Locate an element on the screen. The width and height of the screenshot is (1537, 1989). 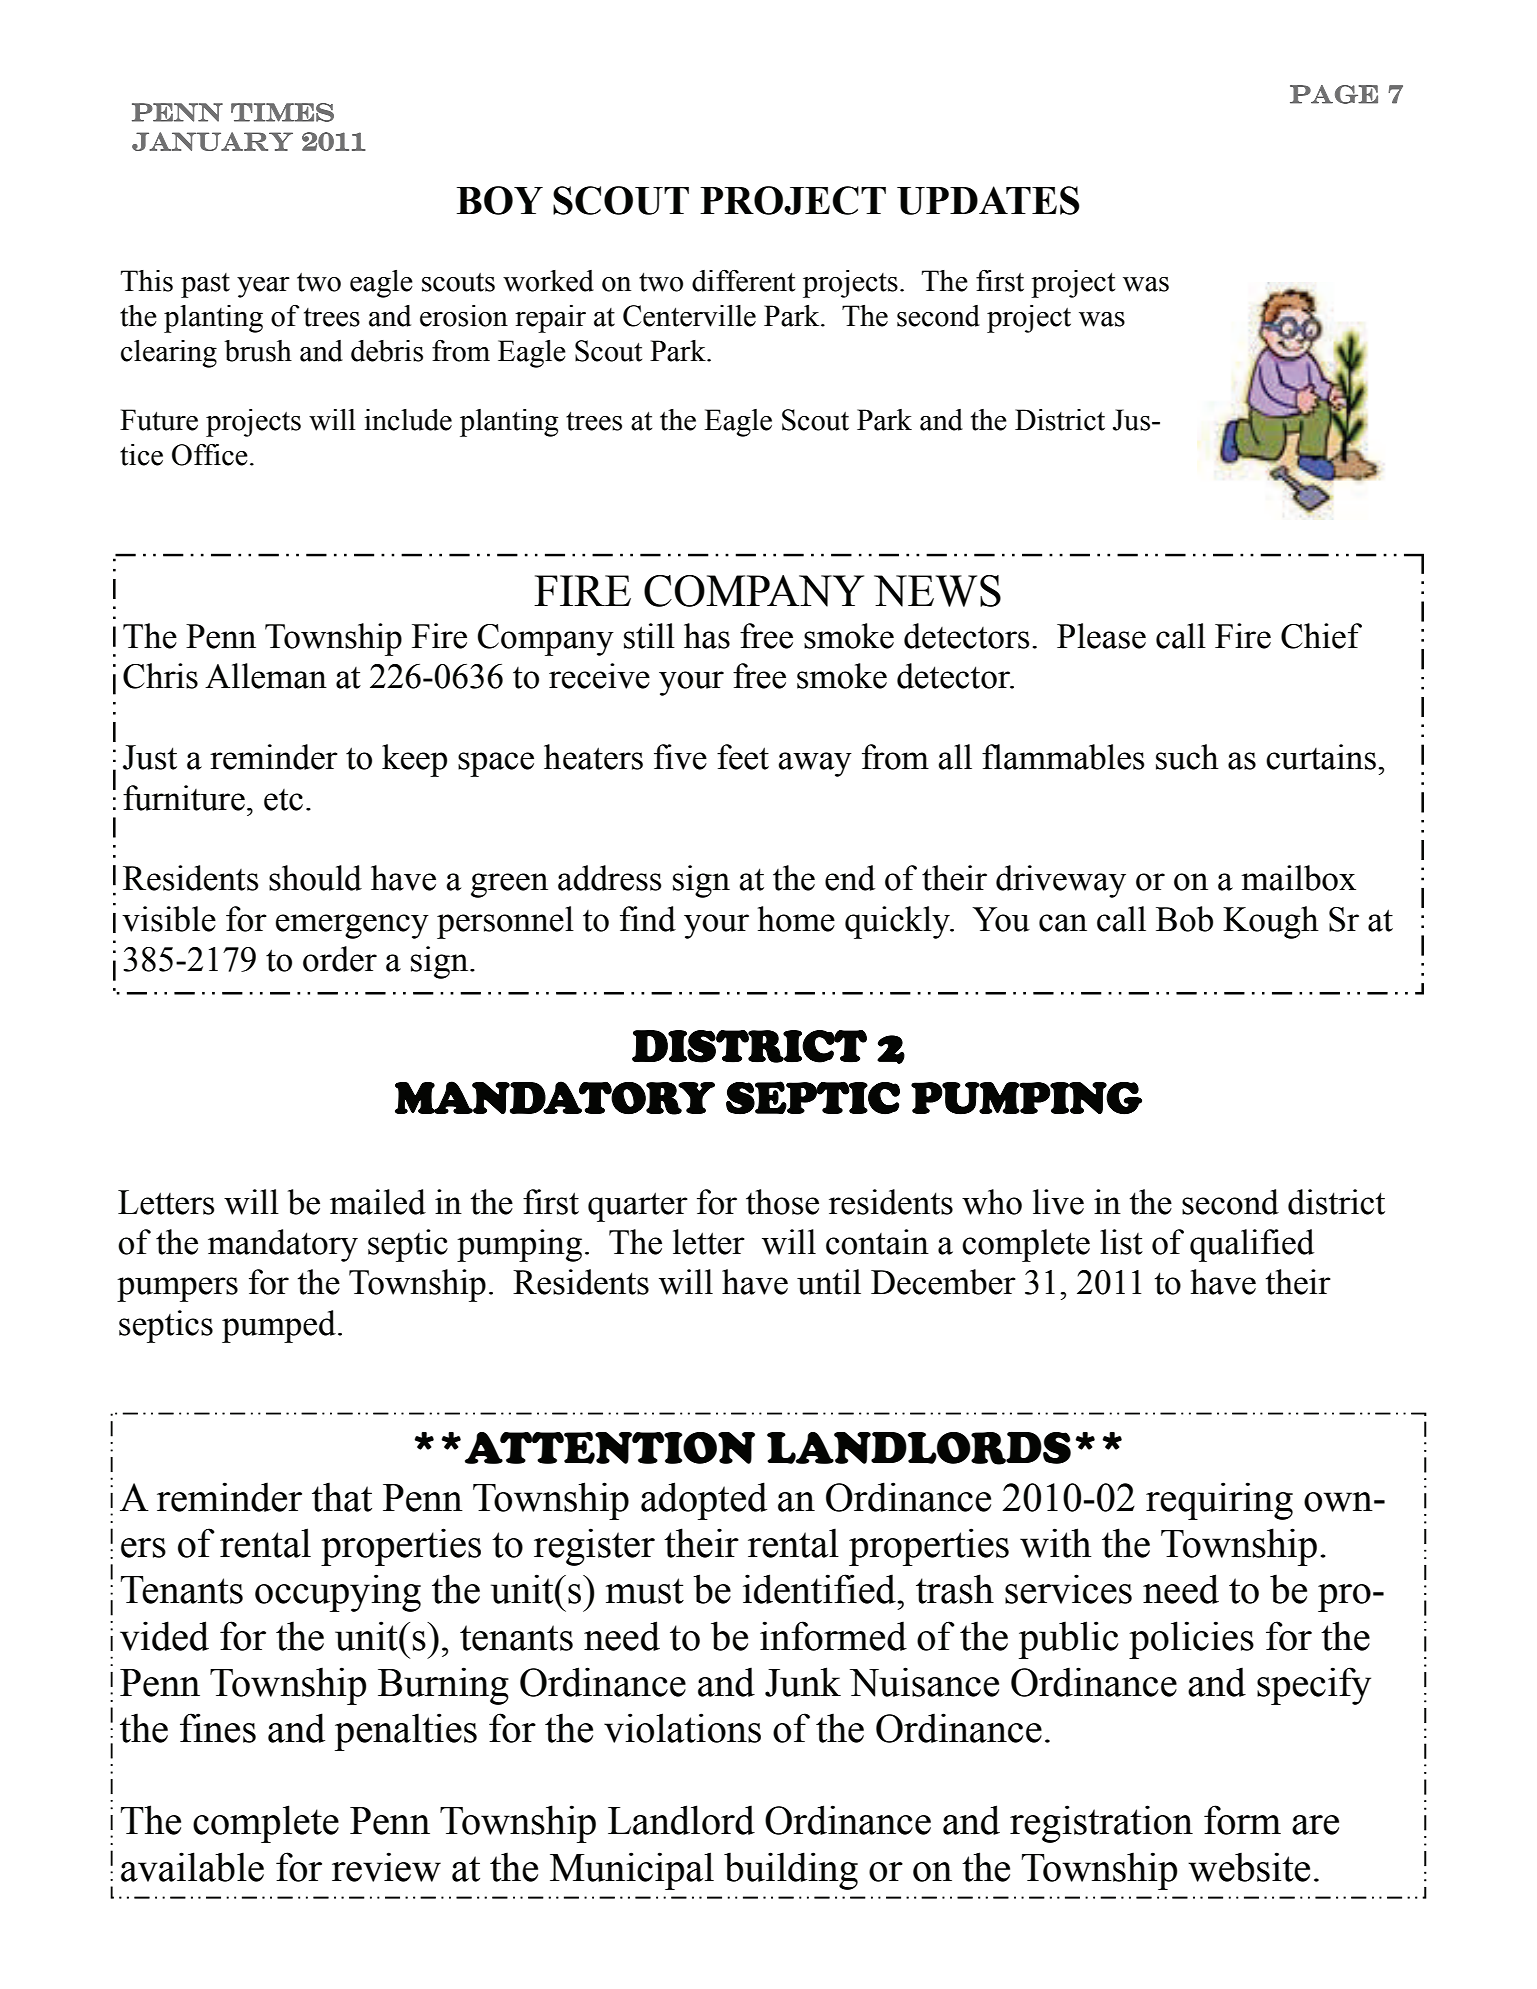
pumped is located at coordinates (279, 1326).
